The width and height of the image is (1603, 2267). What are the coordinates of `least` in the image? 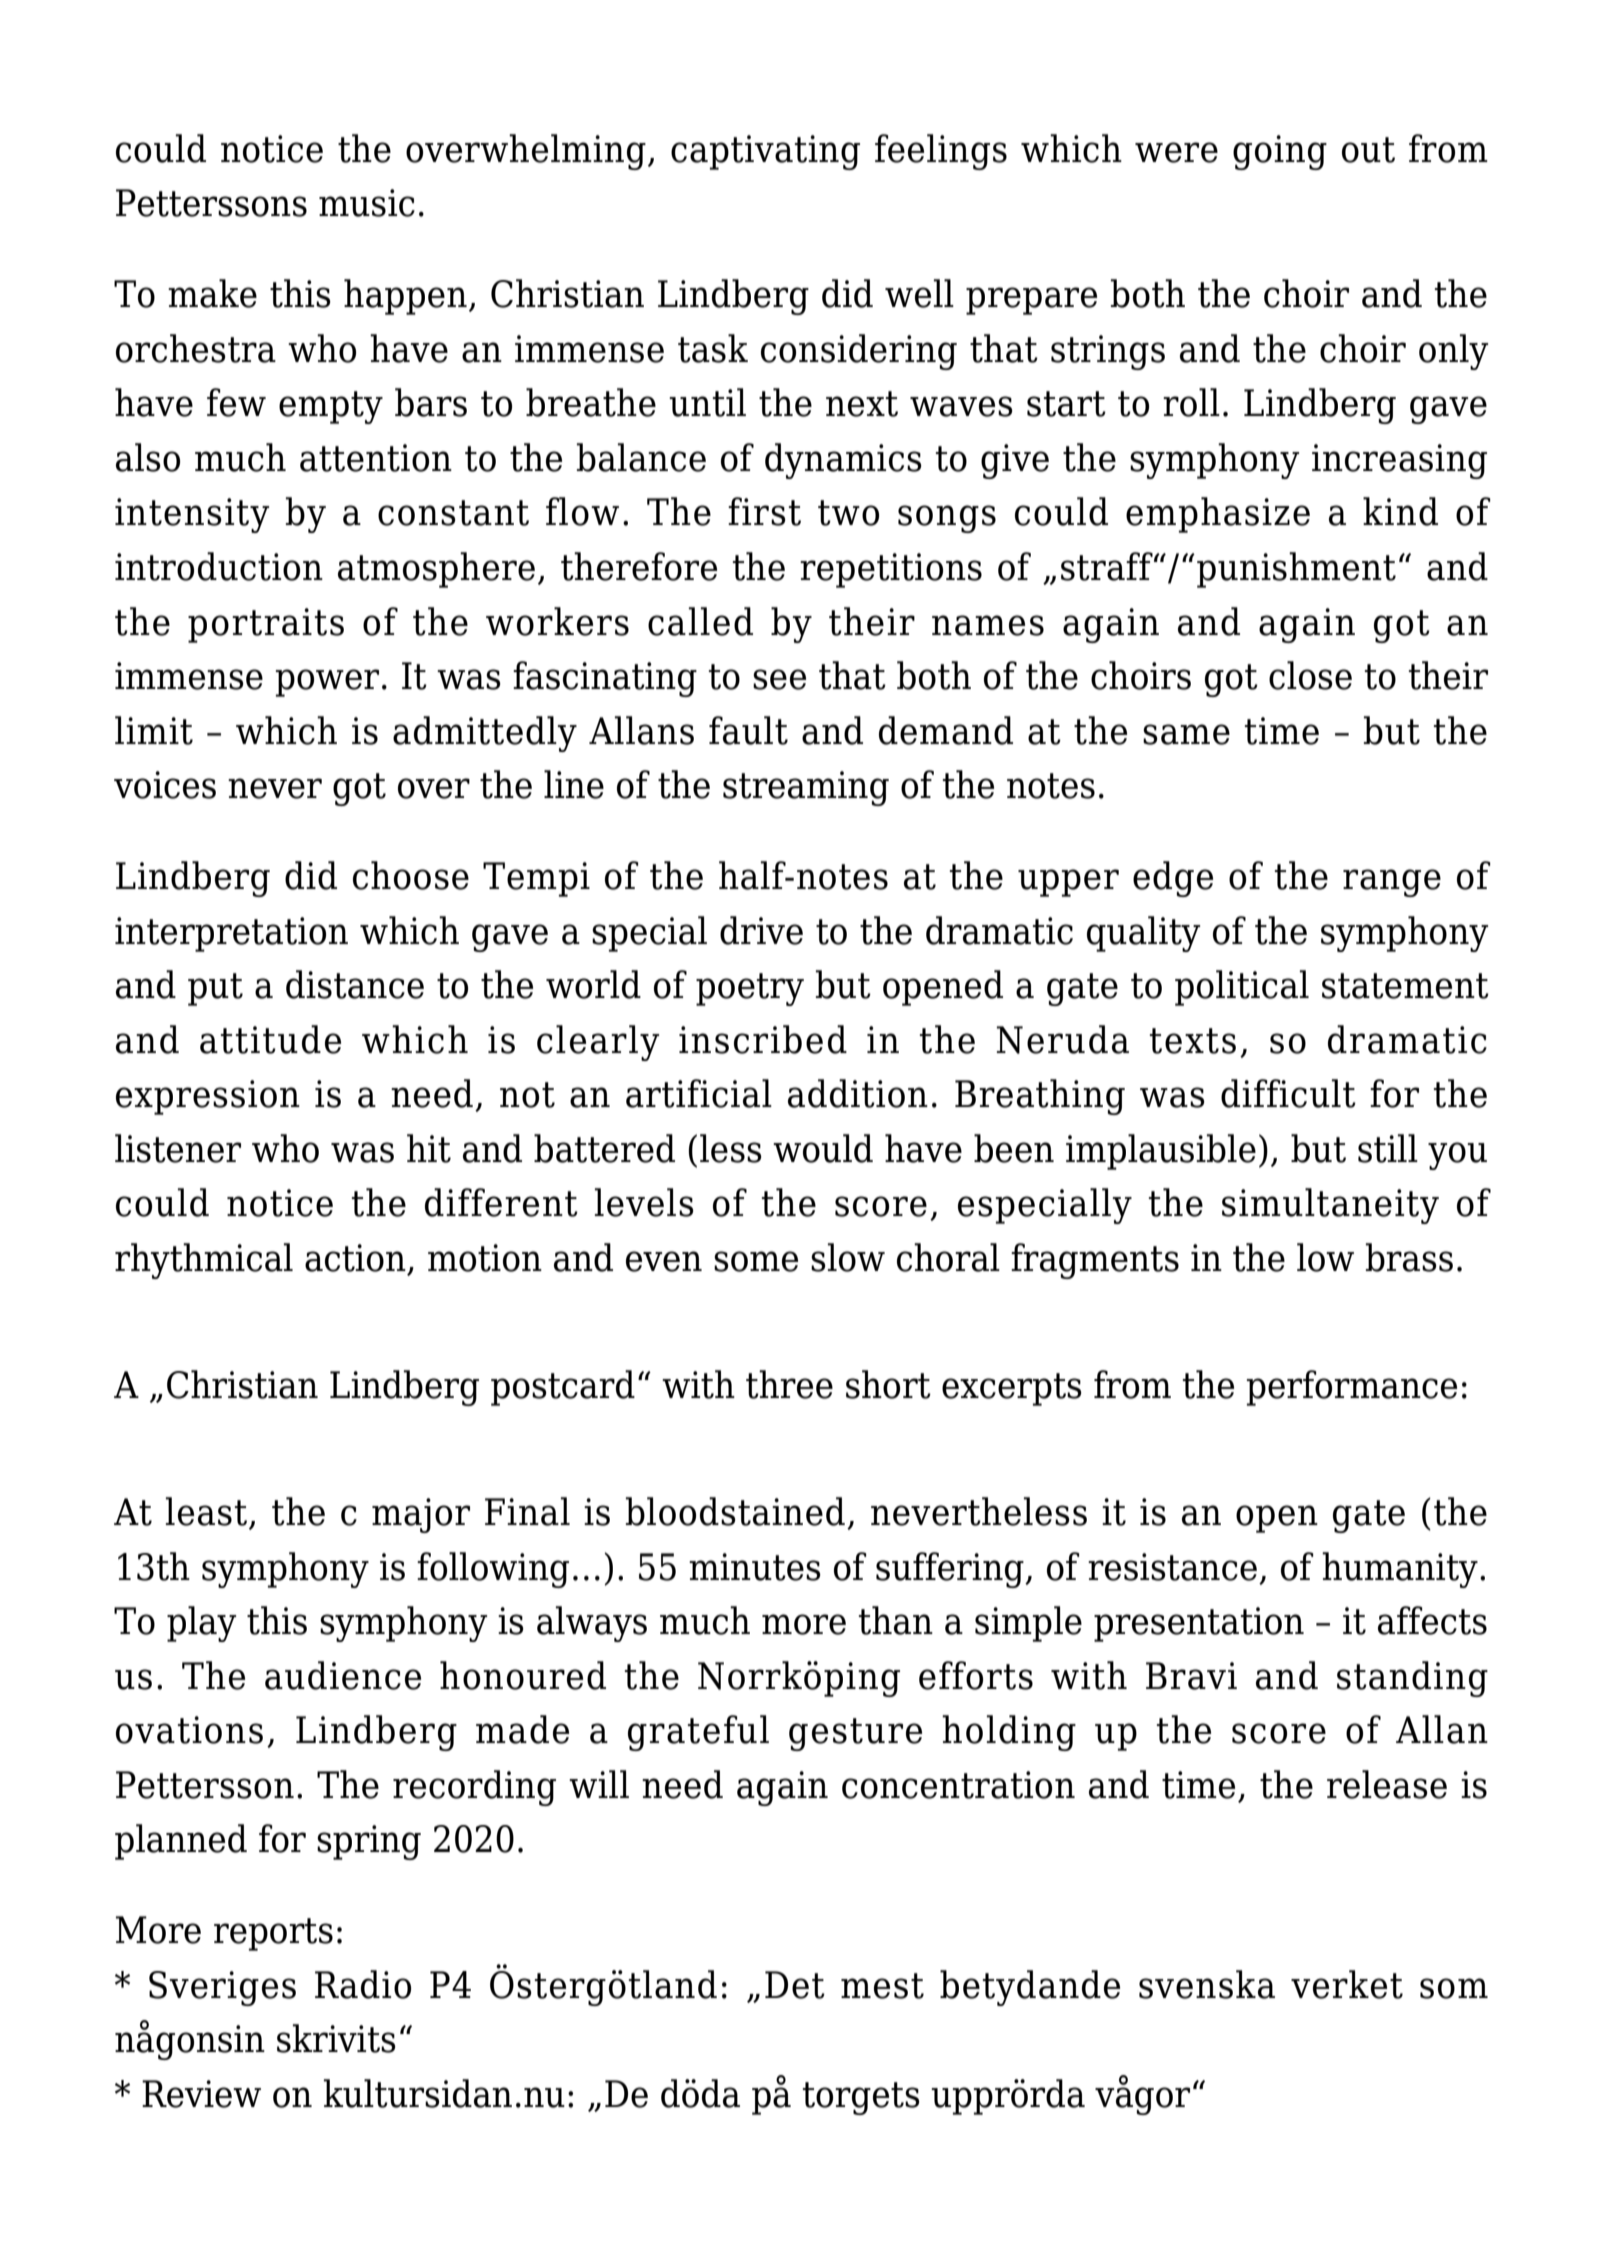 It's located at (206, 1511).
